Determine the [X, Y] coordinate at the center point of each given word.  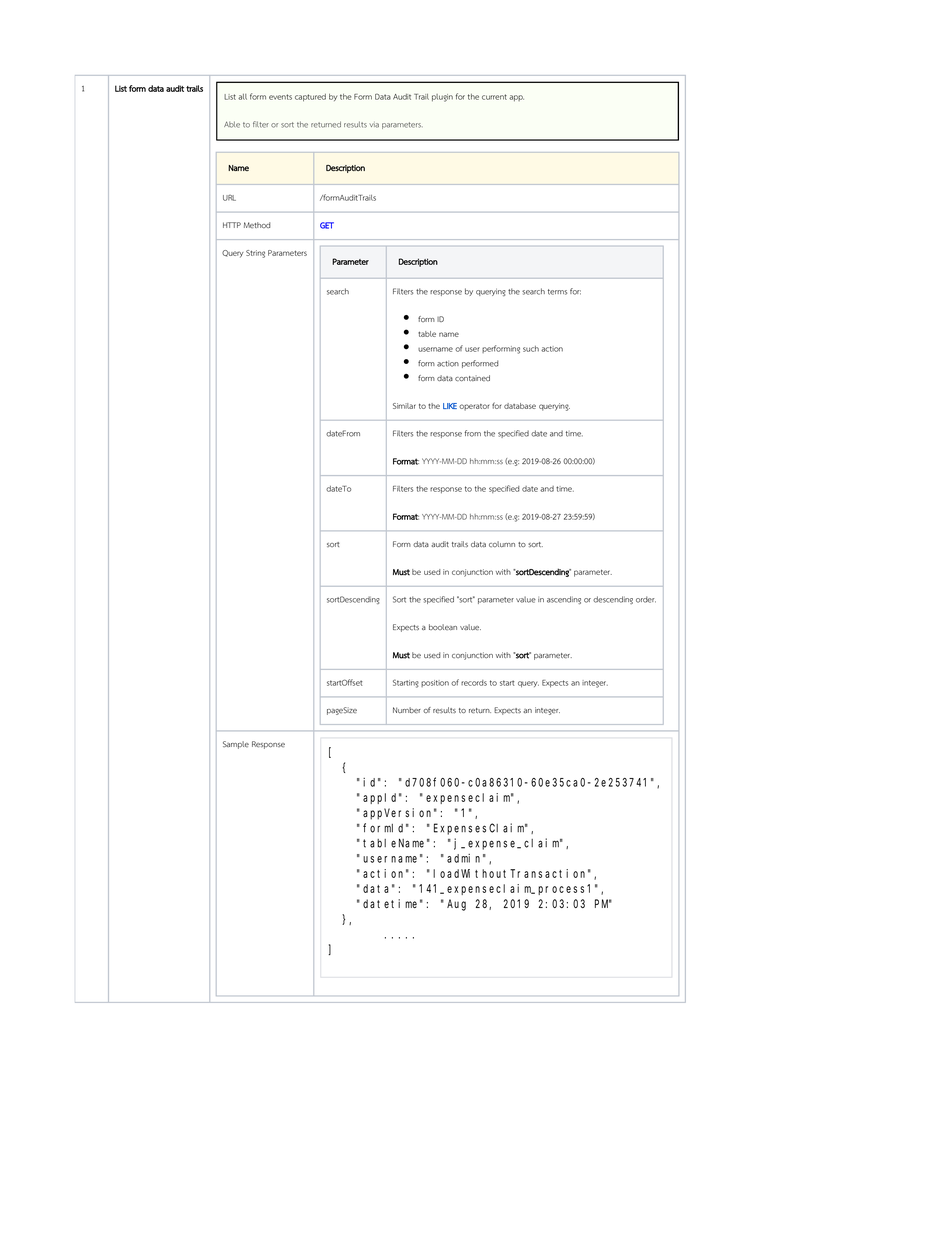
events [280, 97]
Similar [404, 406]
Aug [456, 905]
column [502, 544]
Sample [236, 745]
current [494, 97]
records [474, 683]
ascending [564, 600]
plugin [442, 98]
